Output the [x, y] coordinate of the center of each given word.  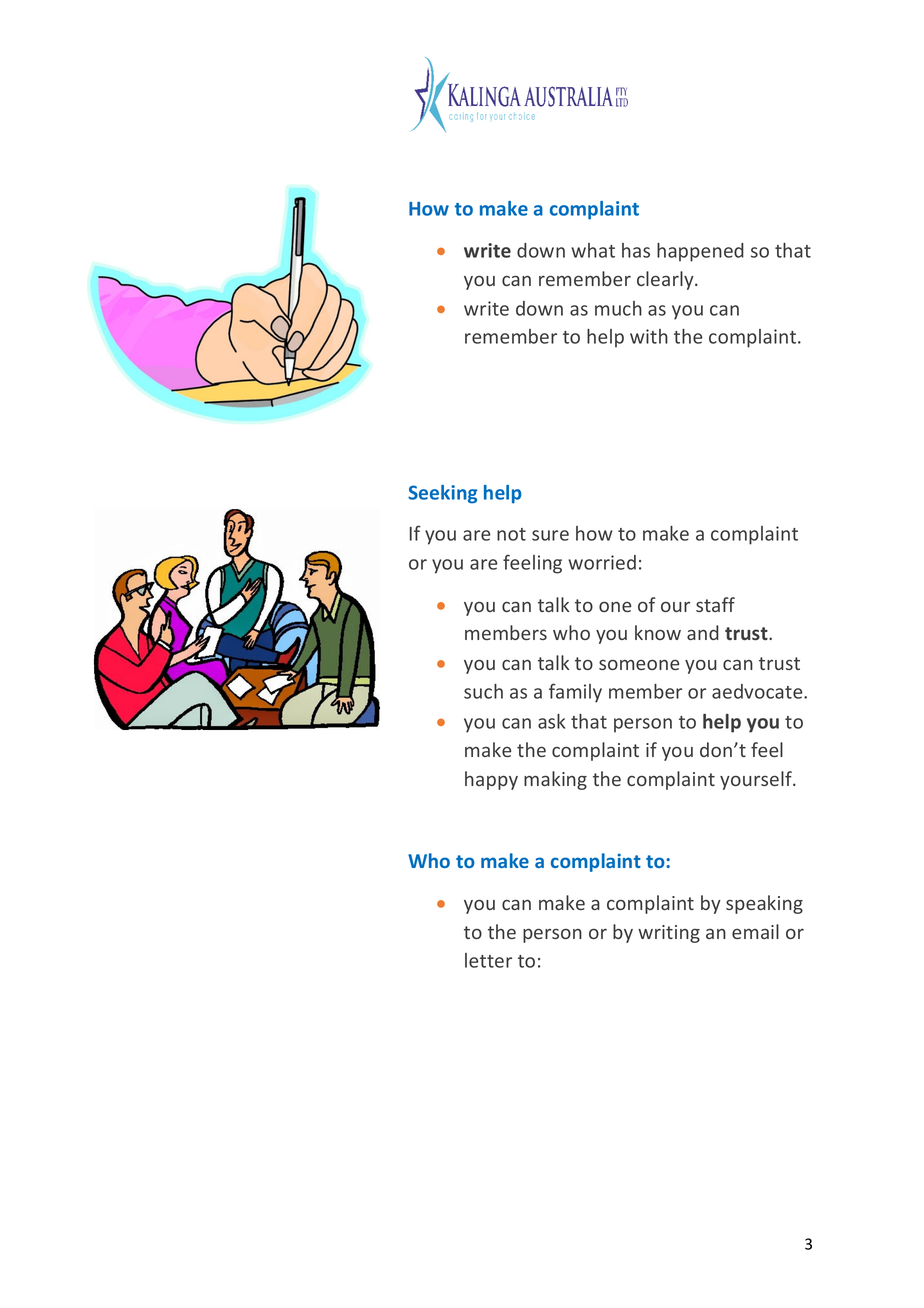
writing [669, 934]
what [593, 250]
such [483, 691]
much [618, 308]
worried [602, 562]
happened [700, 252]
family [575, 693]
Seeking [443, 494]
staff [715, 604]
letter [488, 960]
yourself [757, 780]
